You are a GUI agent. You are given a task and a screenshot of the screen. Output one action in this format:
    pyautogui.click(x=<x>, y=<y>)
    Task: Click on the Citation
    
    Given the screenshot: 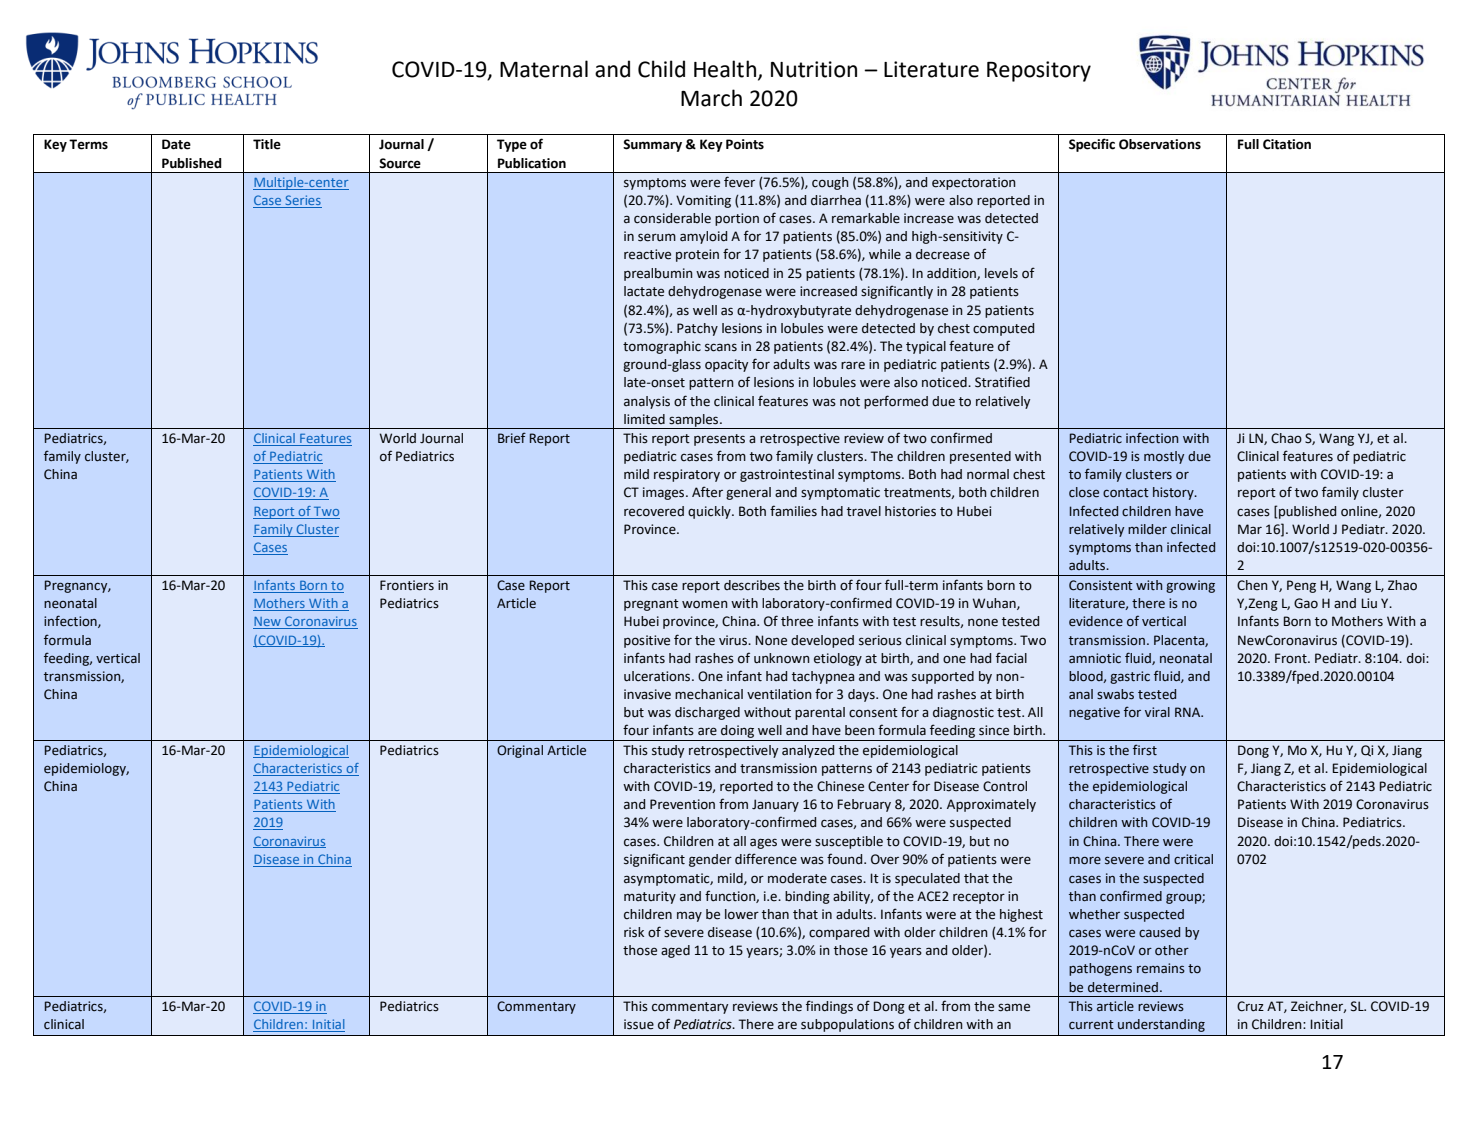 What is the action you would take?
    pyautogui.click(x=1287, y=144)
